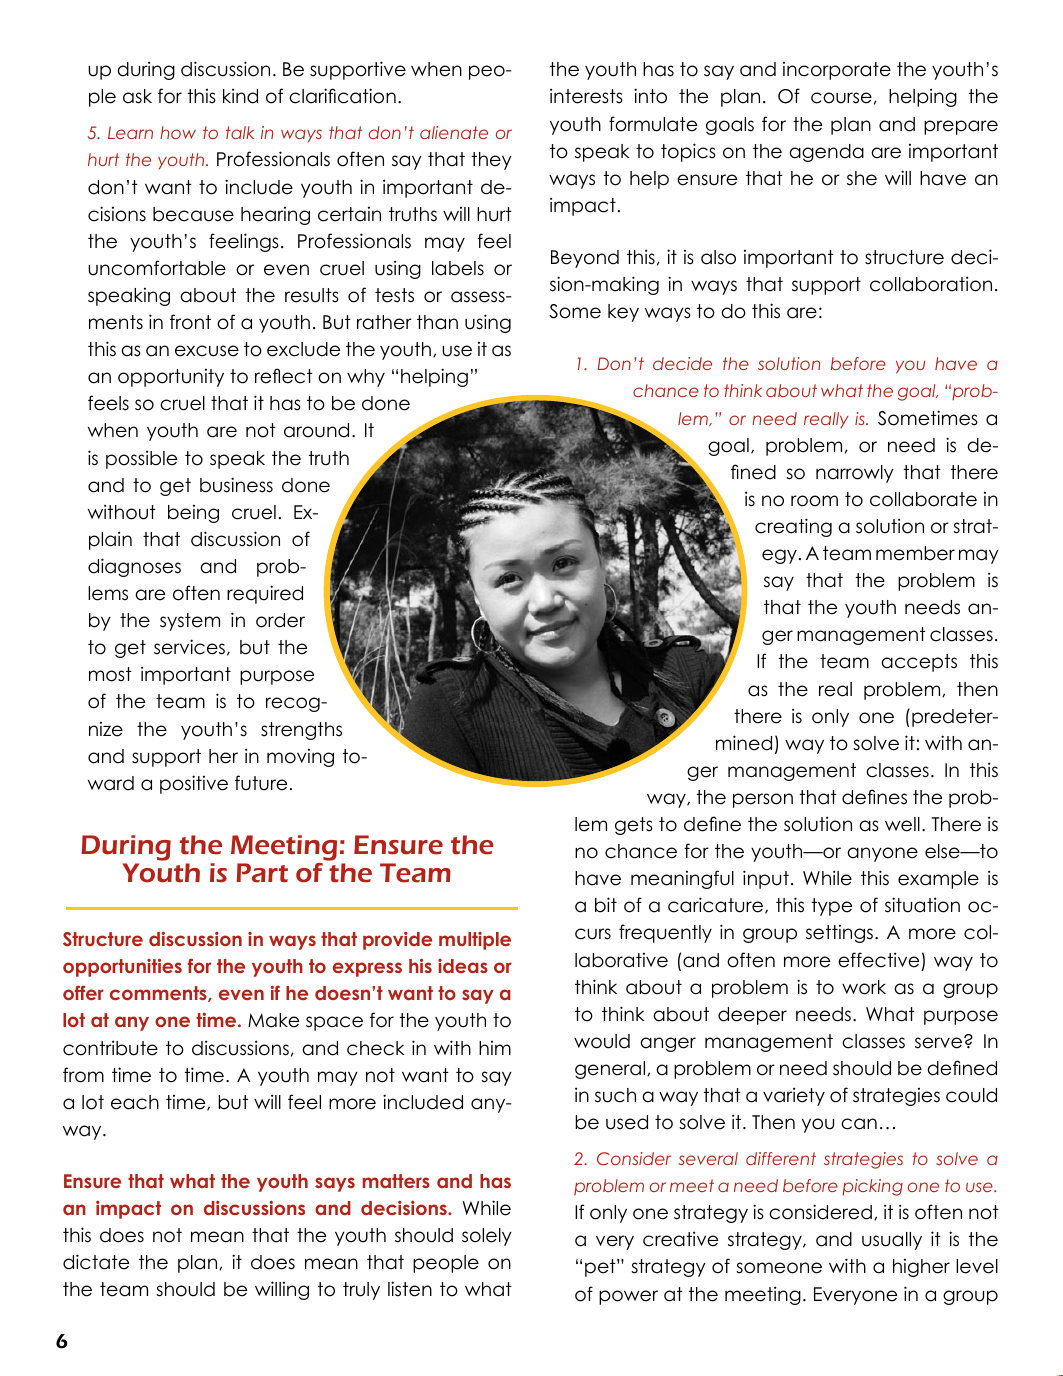 This image has height=1376, width=1063. What do you see at coordinates (495, 1048) in the image?
I see `him` at bounding box center [495, 1048].
